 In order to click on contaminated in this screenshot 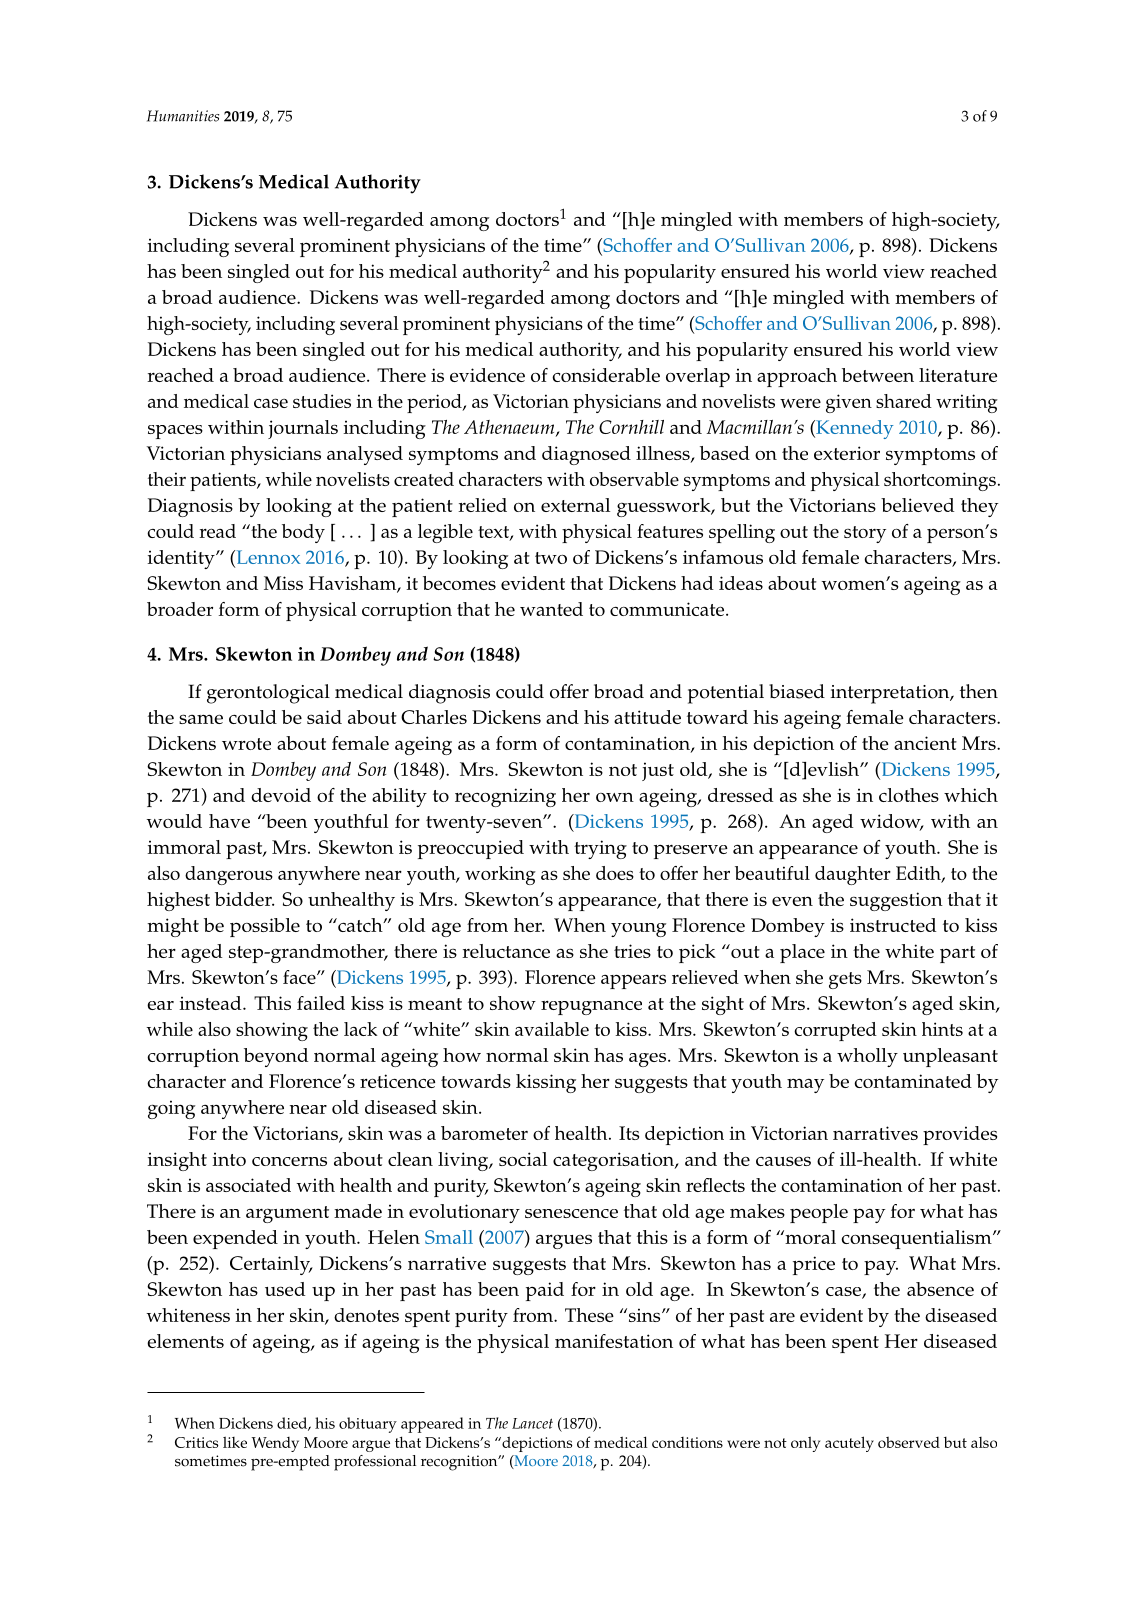, I will do `click(913, 1081)`.
